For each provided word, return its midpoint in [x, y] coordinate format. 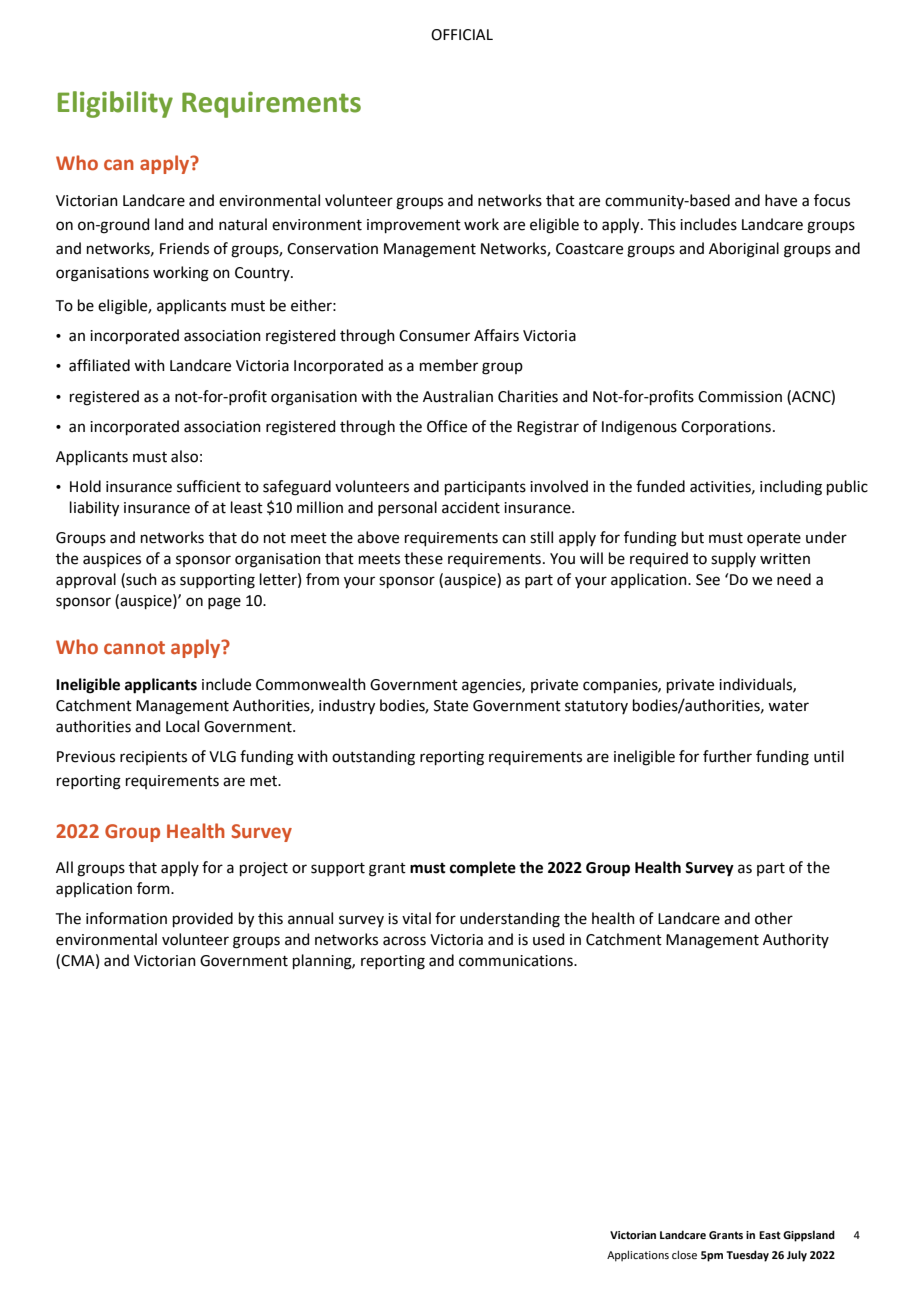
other [774, 918]
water [788, 706]
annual [310, 918]
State [451, 706]
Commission [740, 397]
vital [416, 918]
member [449, 365]
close [684, 1254]
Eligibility [115, 104]
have [781, 200]
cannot [134, 648]
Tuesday [747, 1256]
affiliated [99, 365]
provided [203, 919]
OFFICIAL [462, 35]
